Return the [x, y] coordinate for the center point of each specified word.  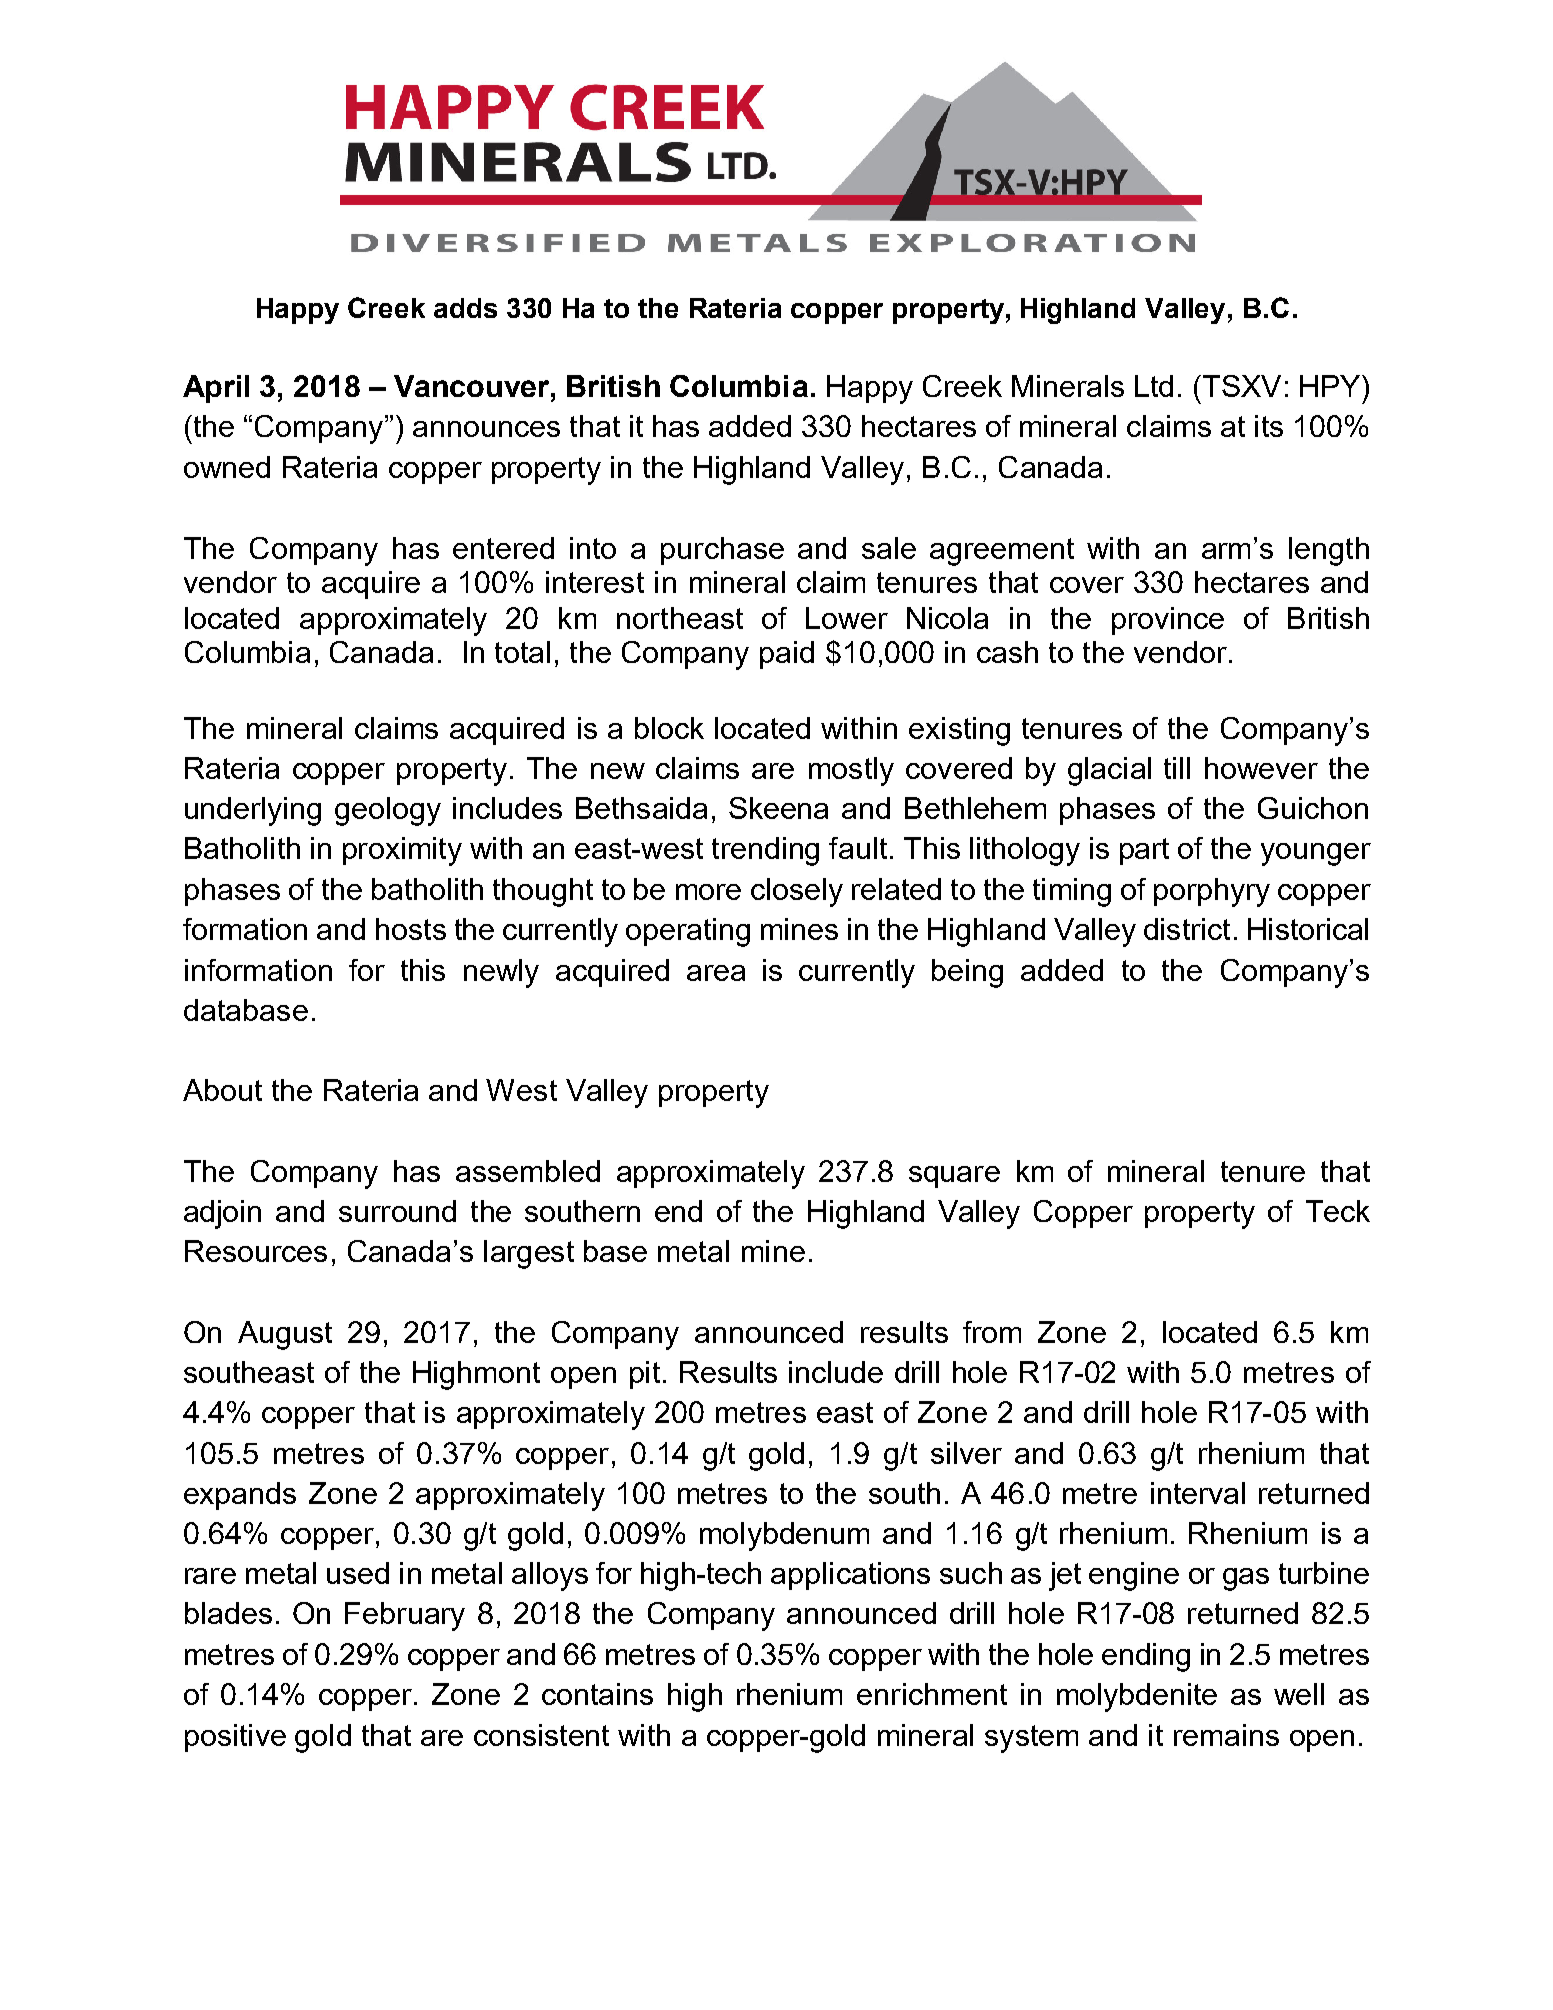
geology [388, 811]
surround [397, 1211]
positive [235, 1738]
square [954, 1177]
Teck [1338, 1211]
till [1177, 768]
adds [465, 308]
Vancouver [473, 386]
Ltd [1154, 386]
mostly [851, 771]
